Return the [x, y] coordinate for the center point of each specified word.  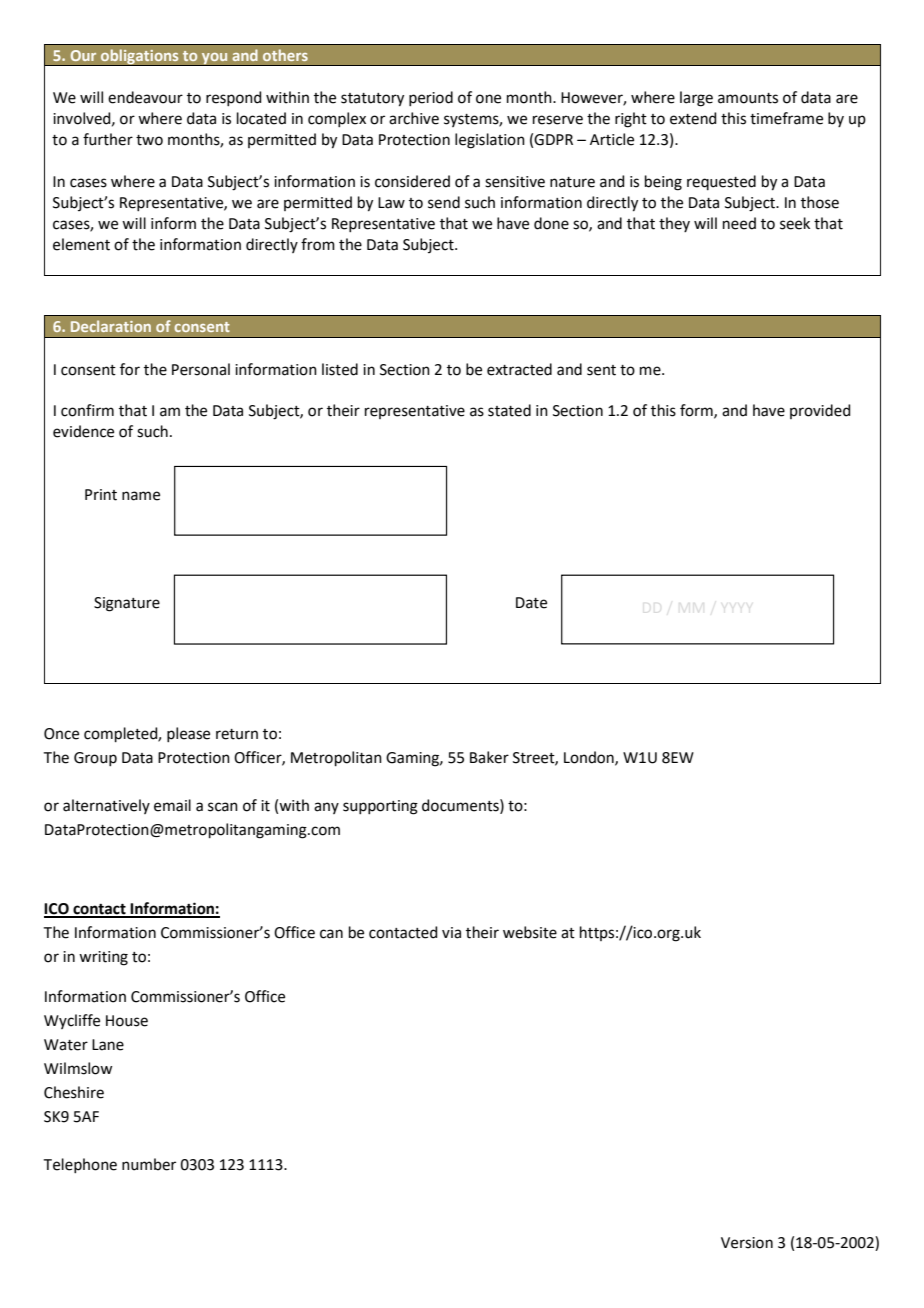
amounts [748, 98]
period [431, 98]
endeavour [145, 97]
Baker [489, 757]
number [149, 1164]
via [451, 933]
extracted [519, 369]
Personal [201, 369]
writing [103, 958]
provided [820, 411]
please [188, 734]
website [530, 932]
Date [531, 603]
